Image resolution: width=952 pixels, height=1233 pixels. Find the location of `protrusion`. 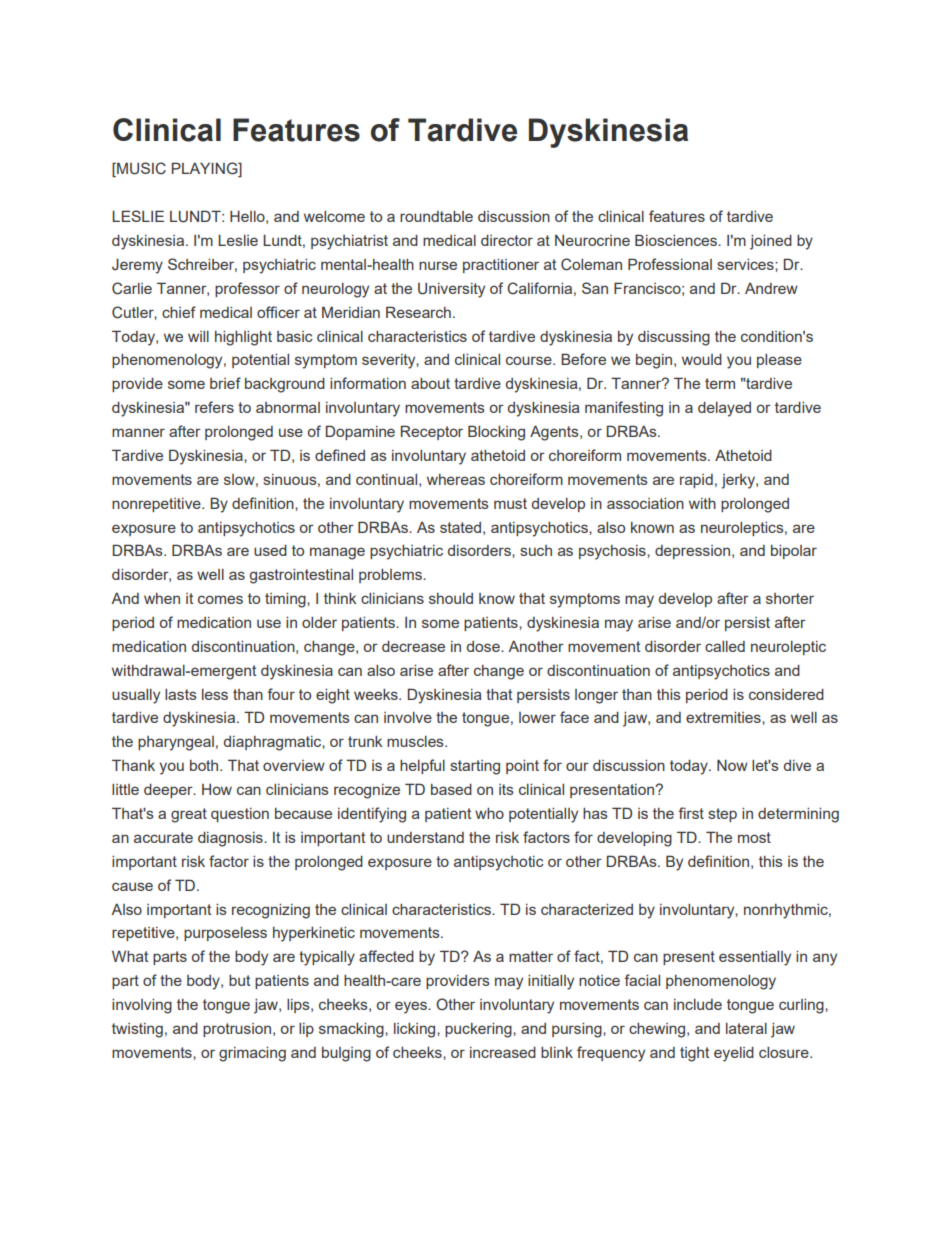

protrusion is located at coordinates (237, 1030).
